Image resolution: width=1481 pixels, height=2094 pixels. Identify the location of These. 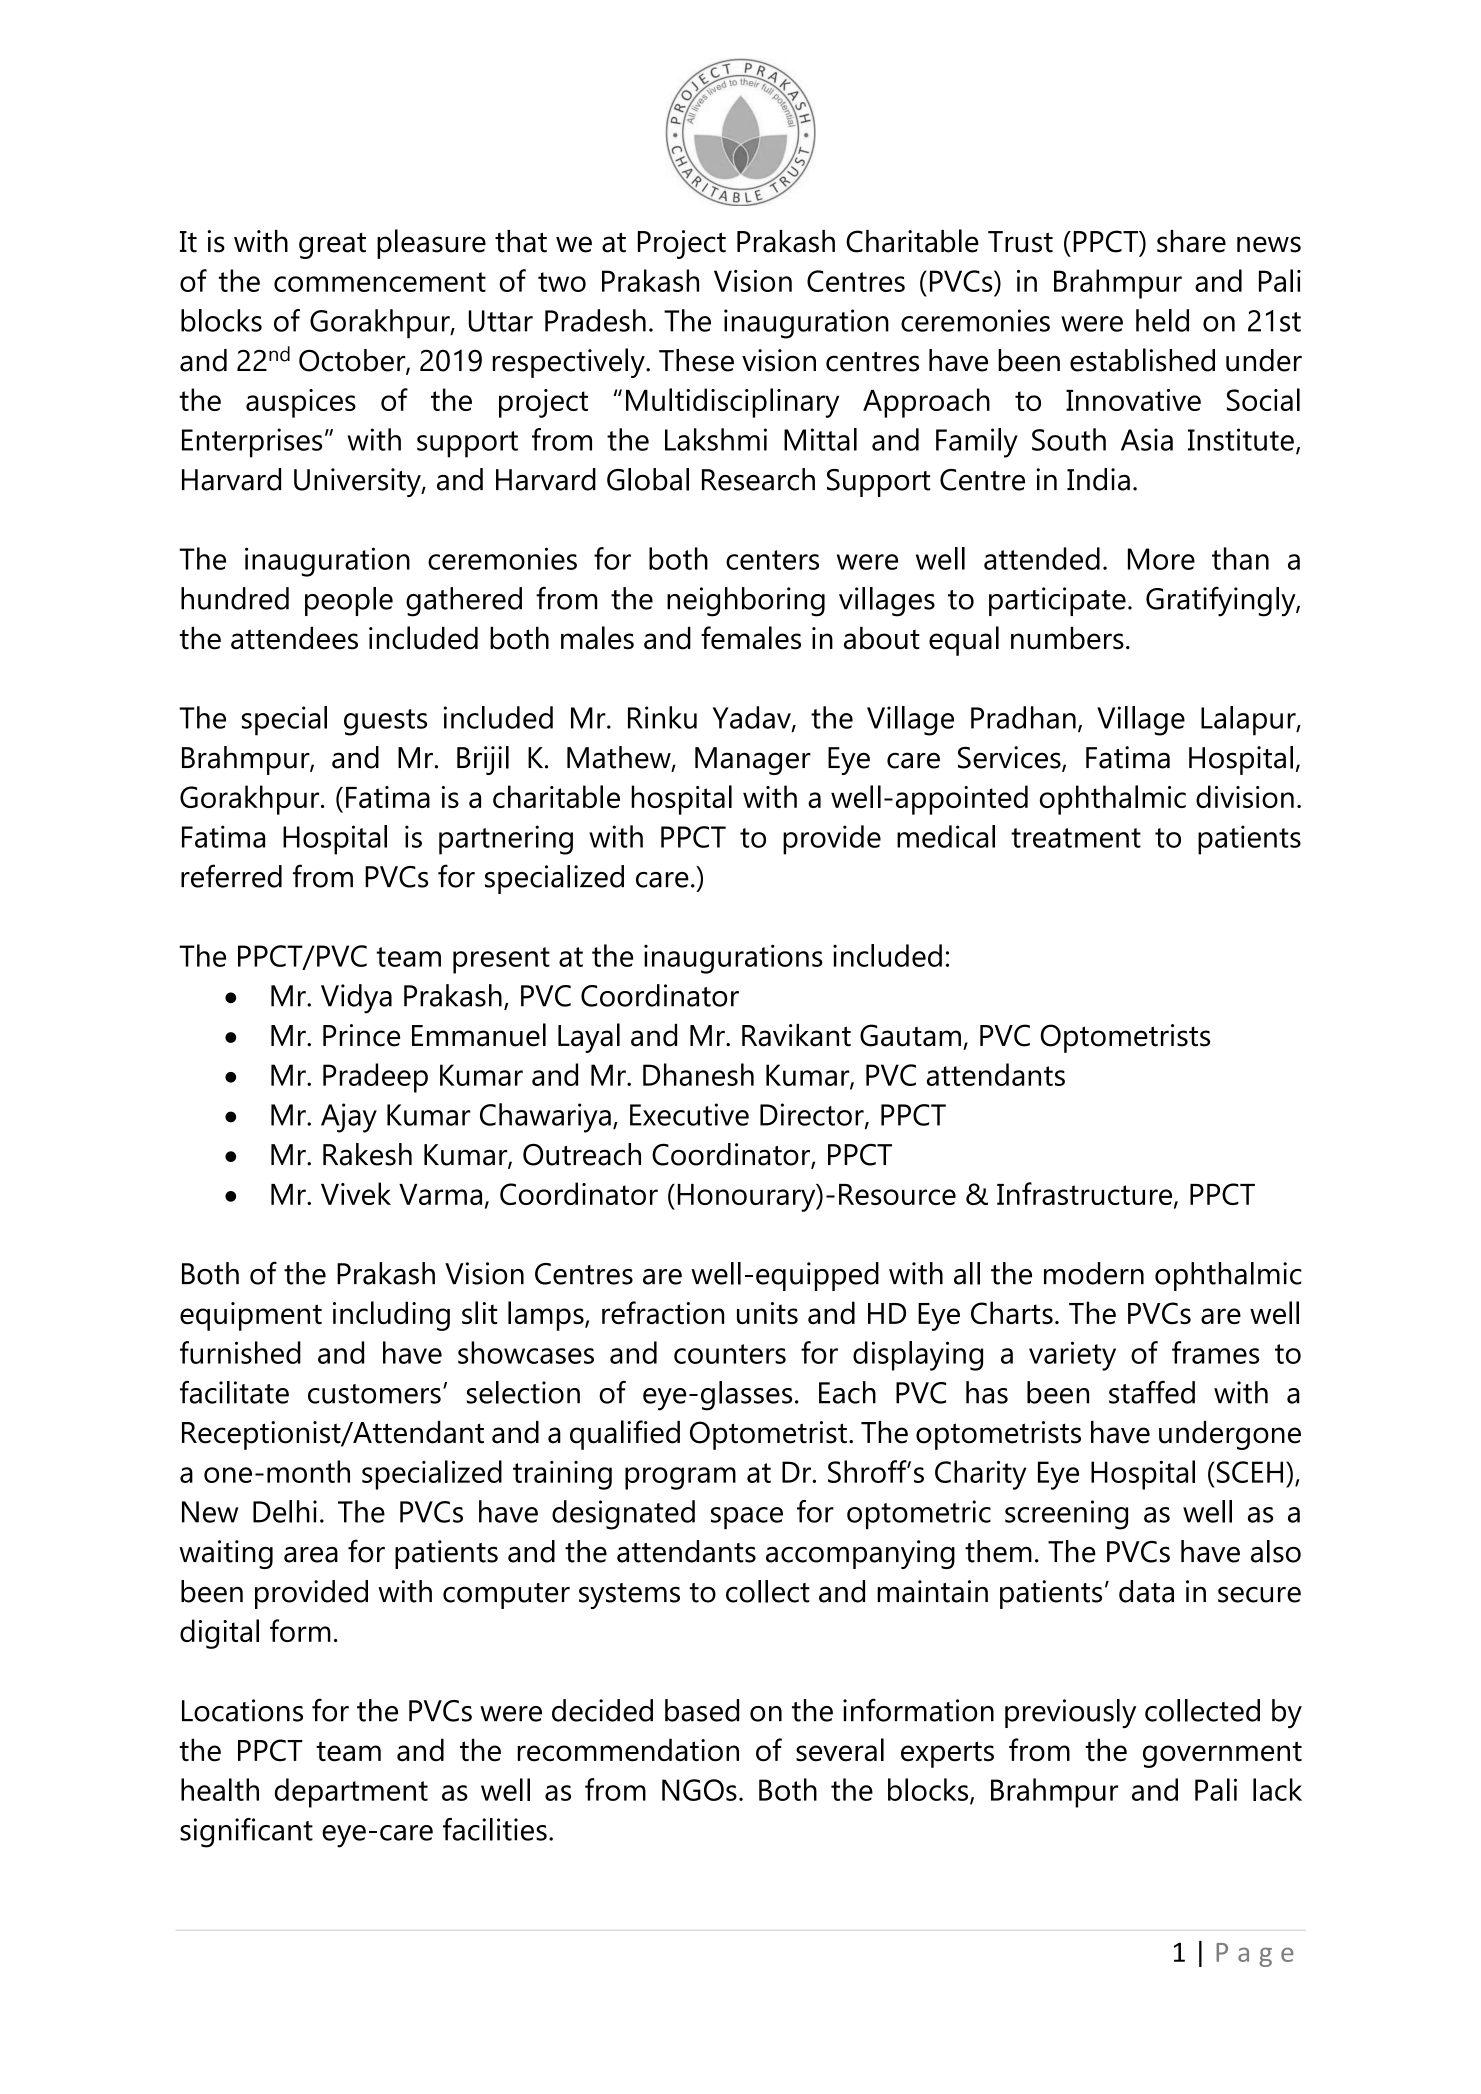
(696, 360).
